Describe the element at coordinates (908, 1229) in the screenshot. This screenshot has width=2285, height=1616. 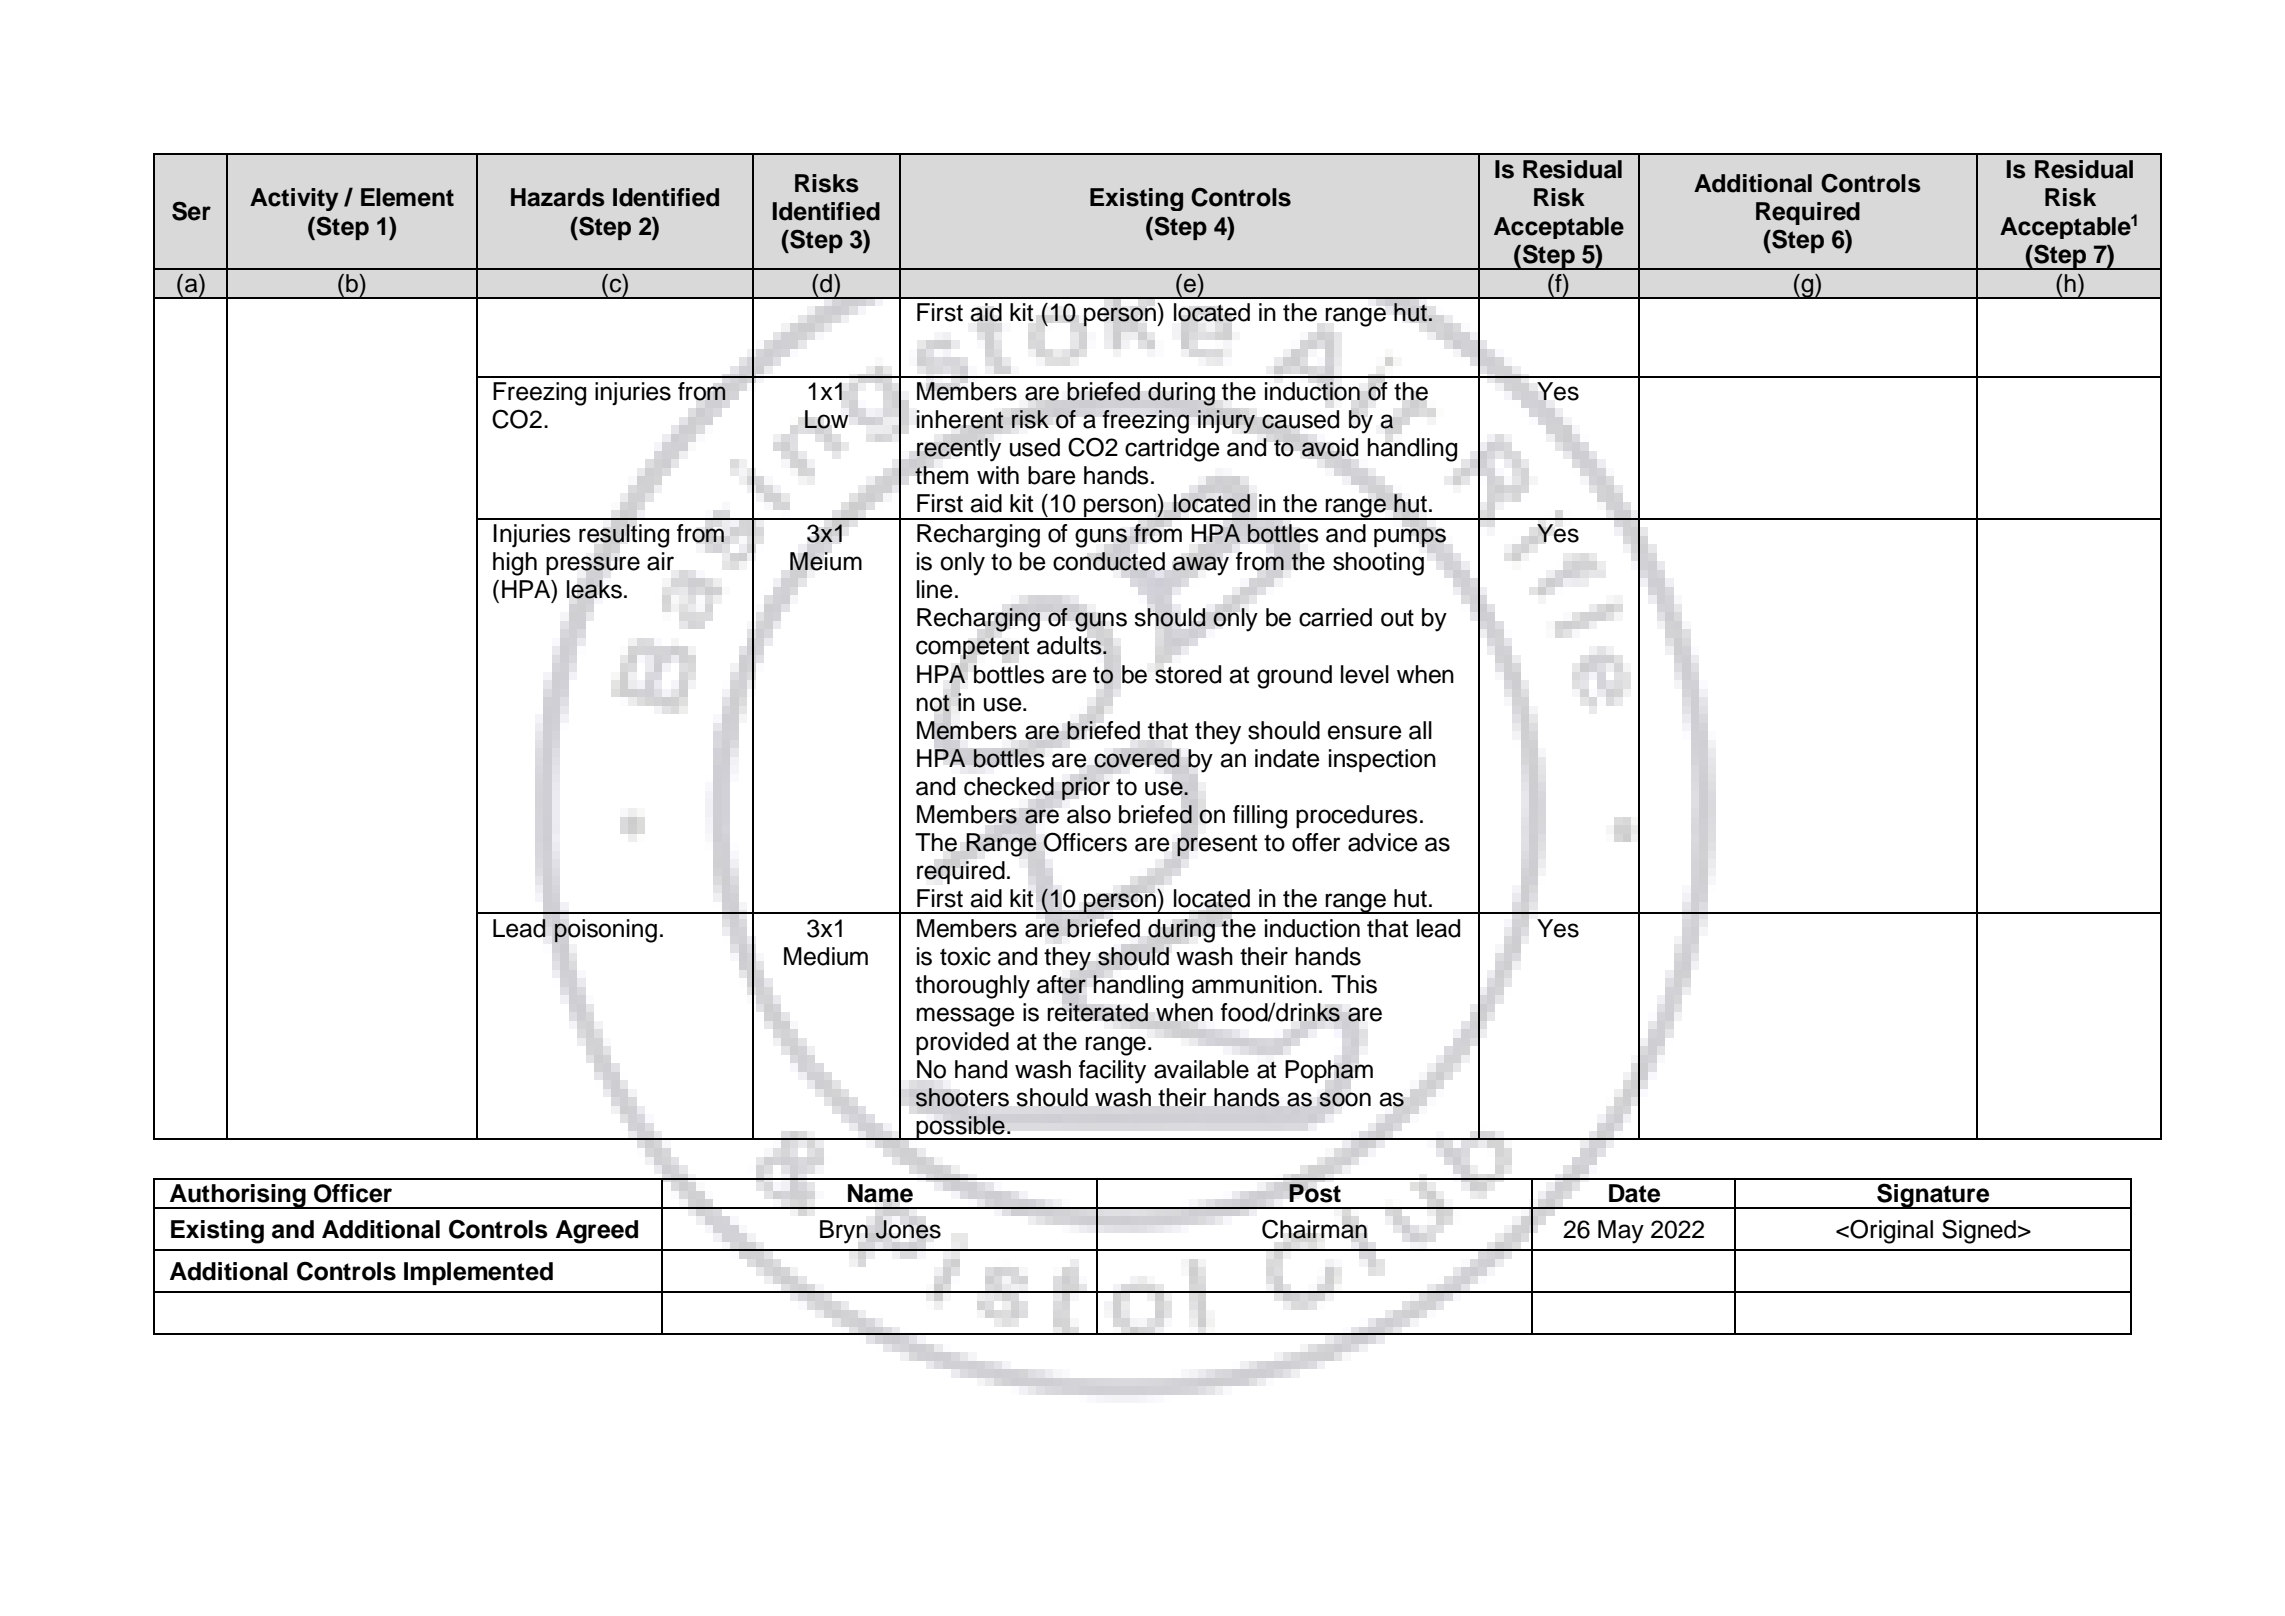
I see `Jones` at that location.
